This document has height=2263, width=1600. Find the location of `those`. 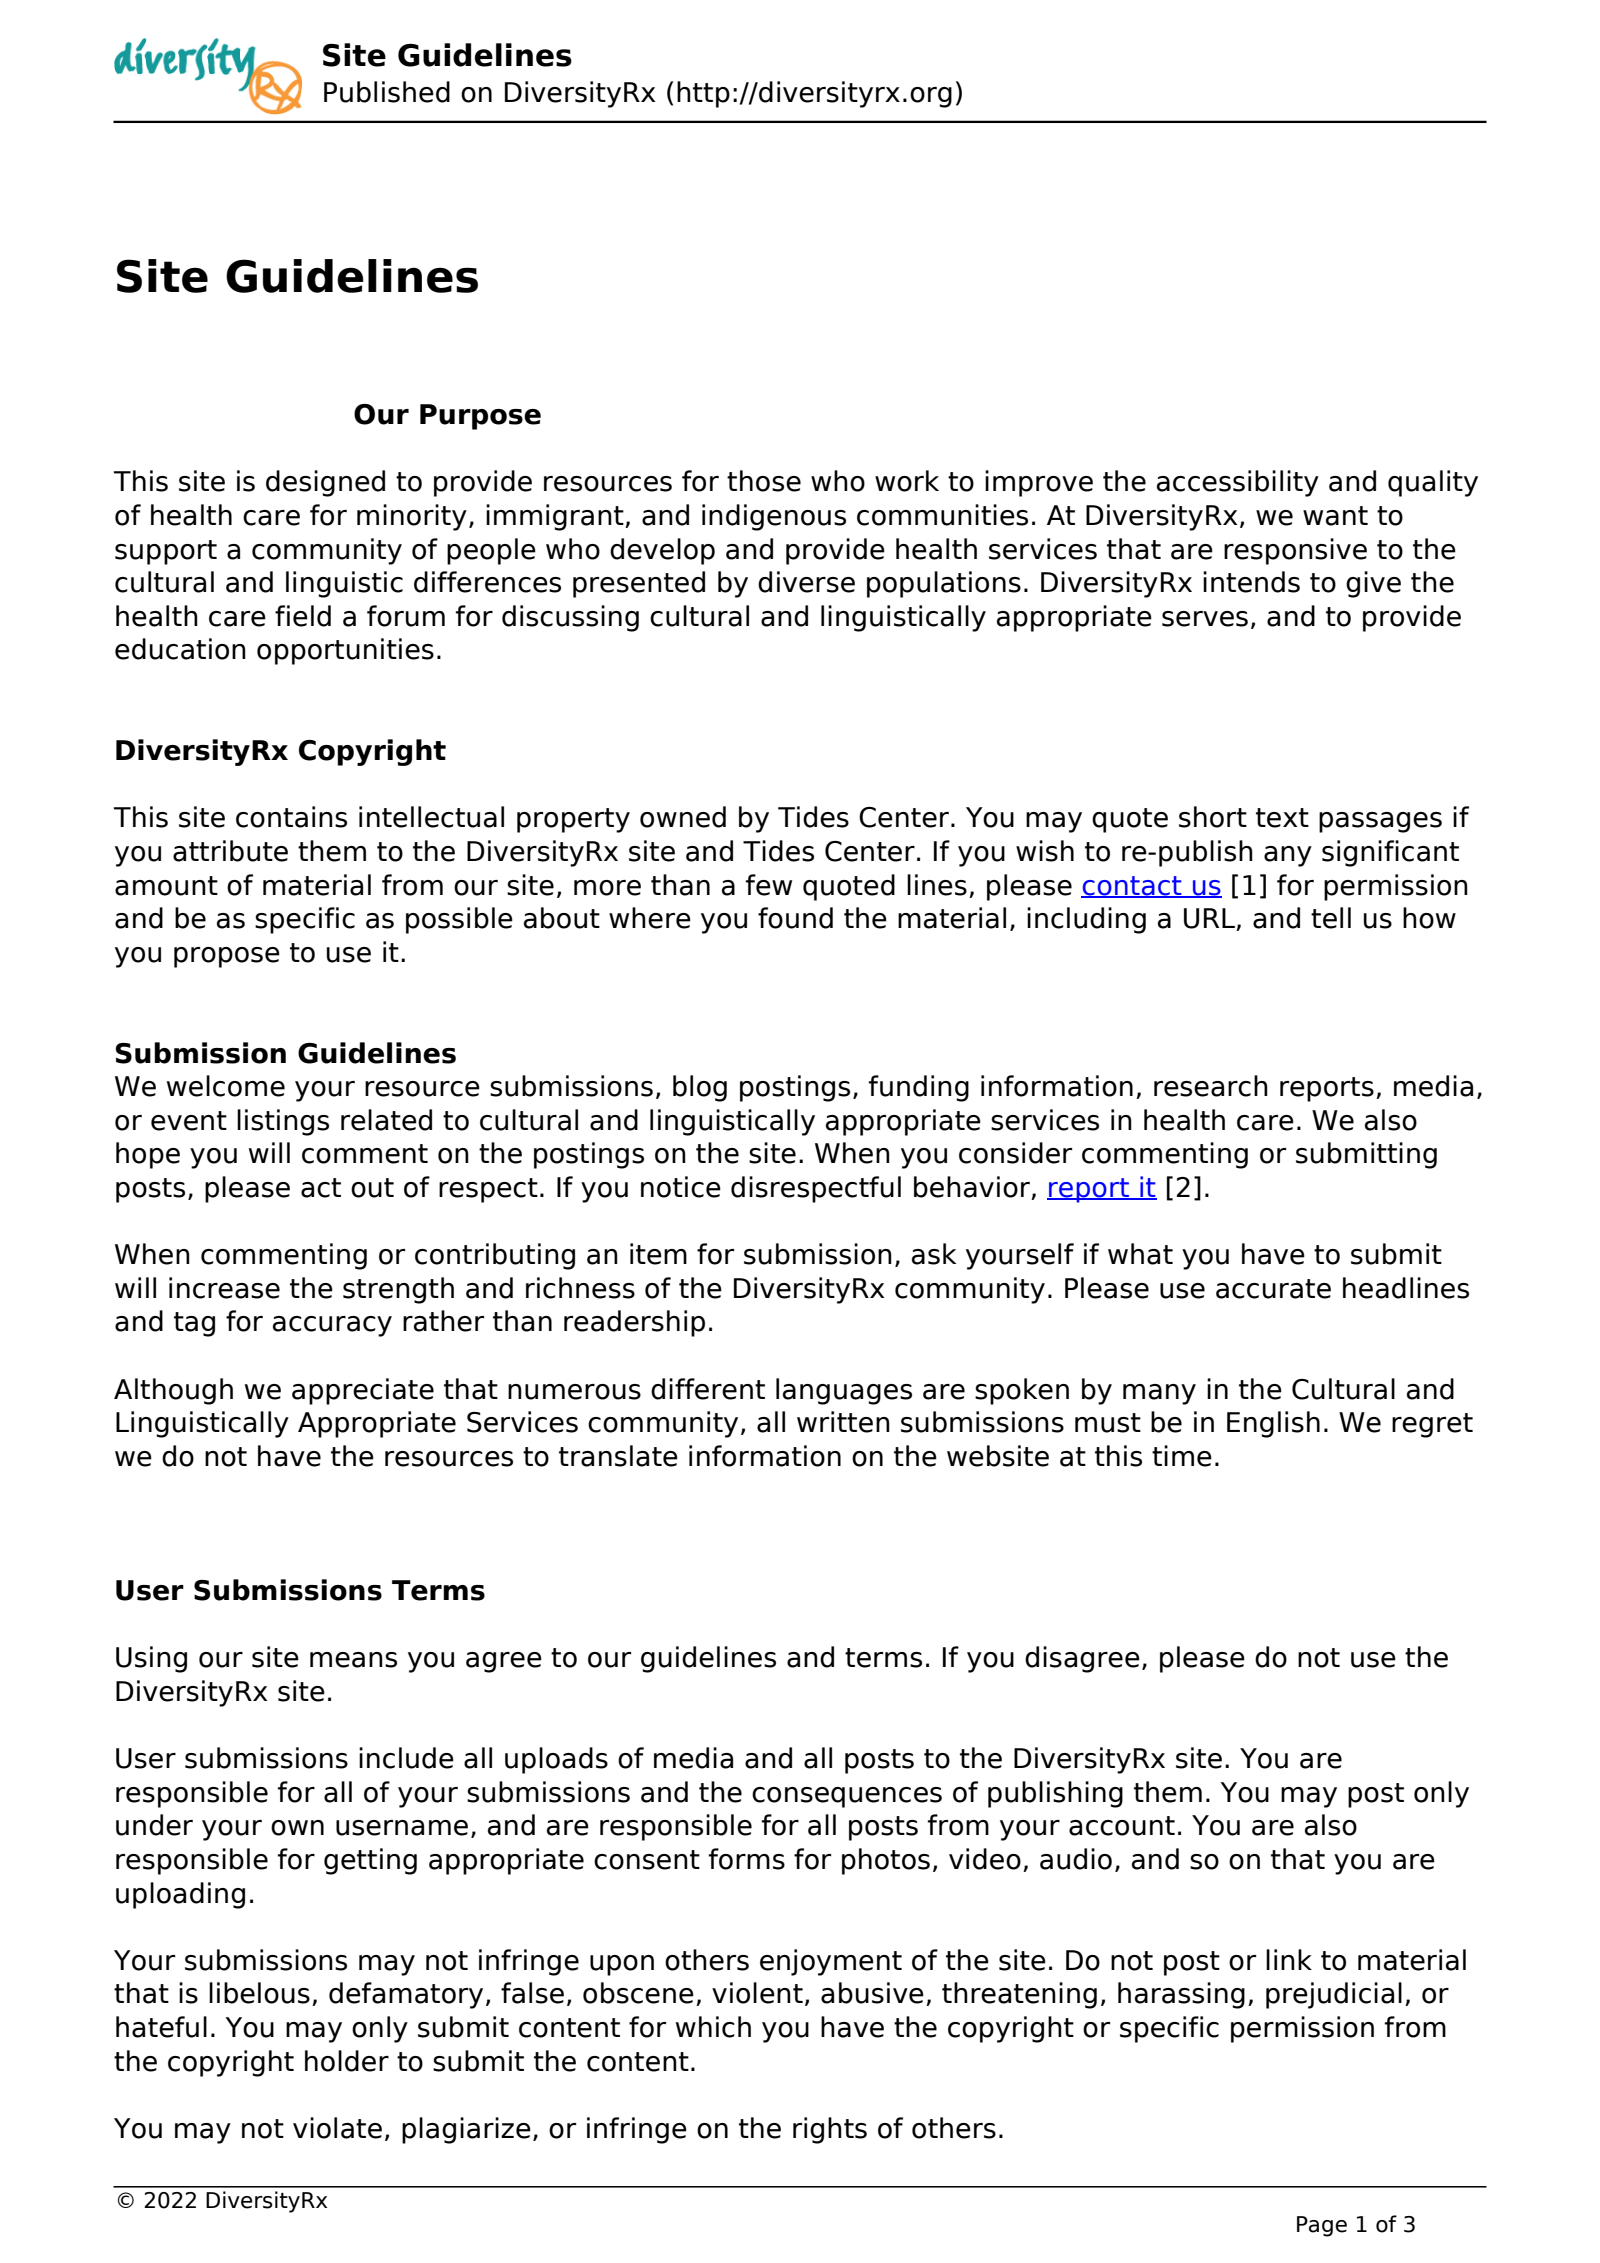

those is located at coordinates (764, 481).
